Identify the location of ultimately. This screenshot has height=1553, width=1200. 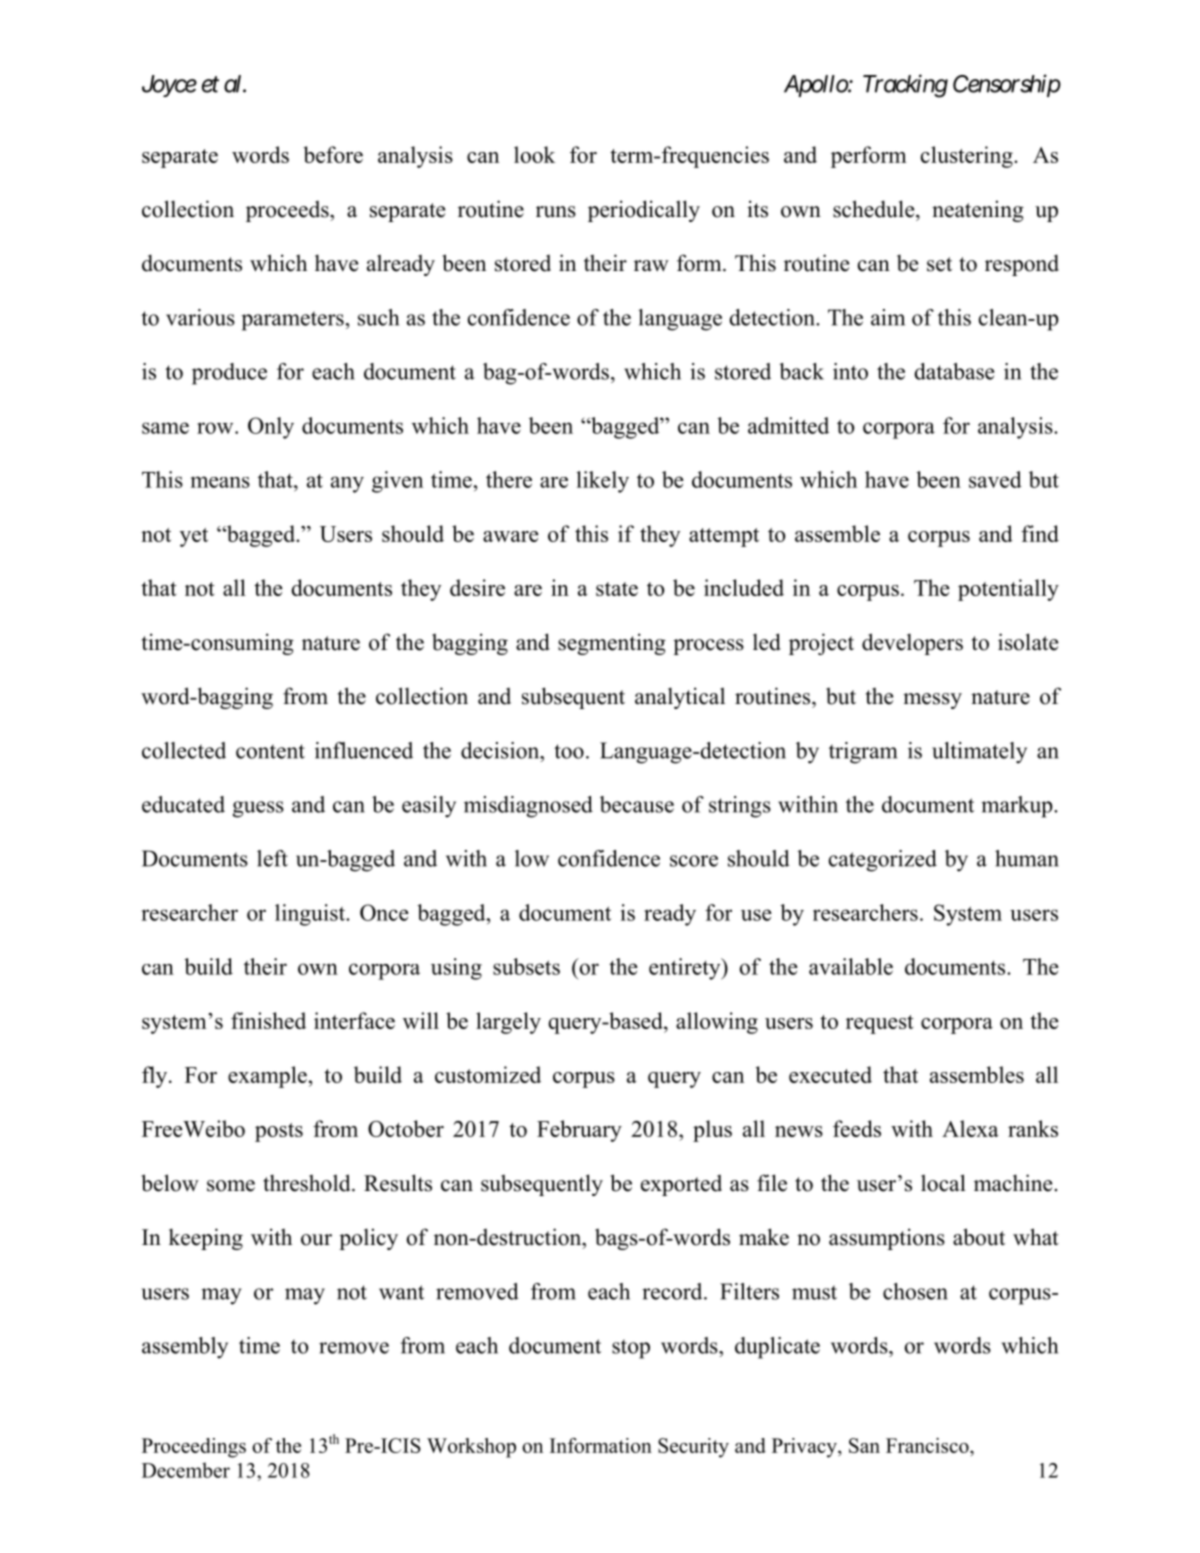
(979, 753).
